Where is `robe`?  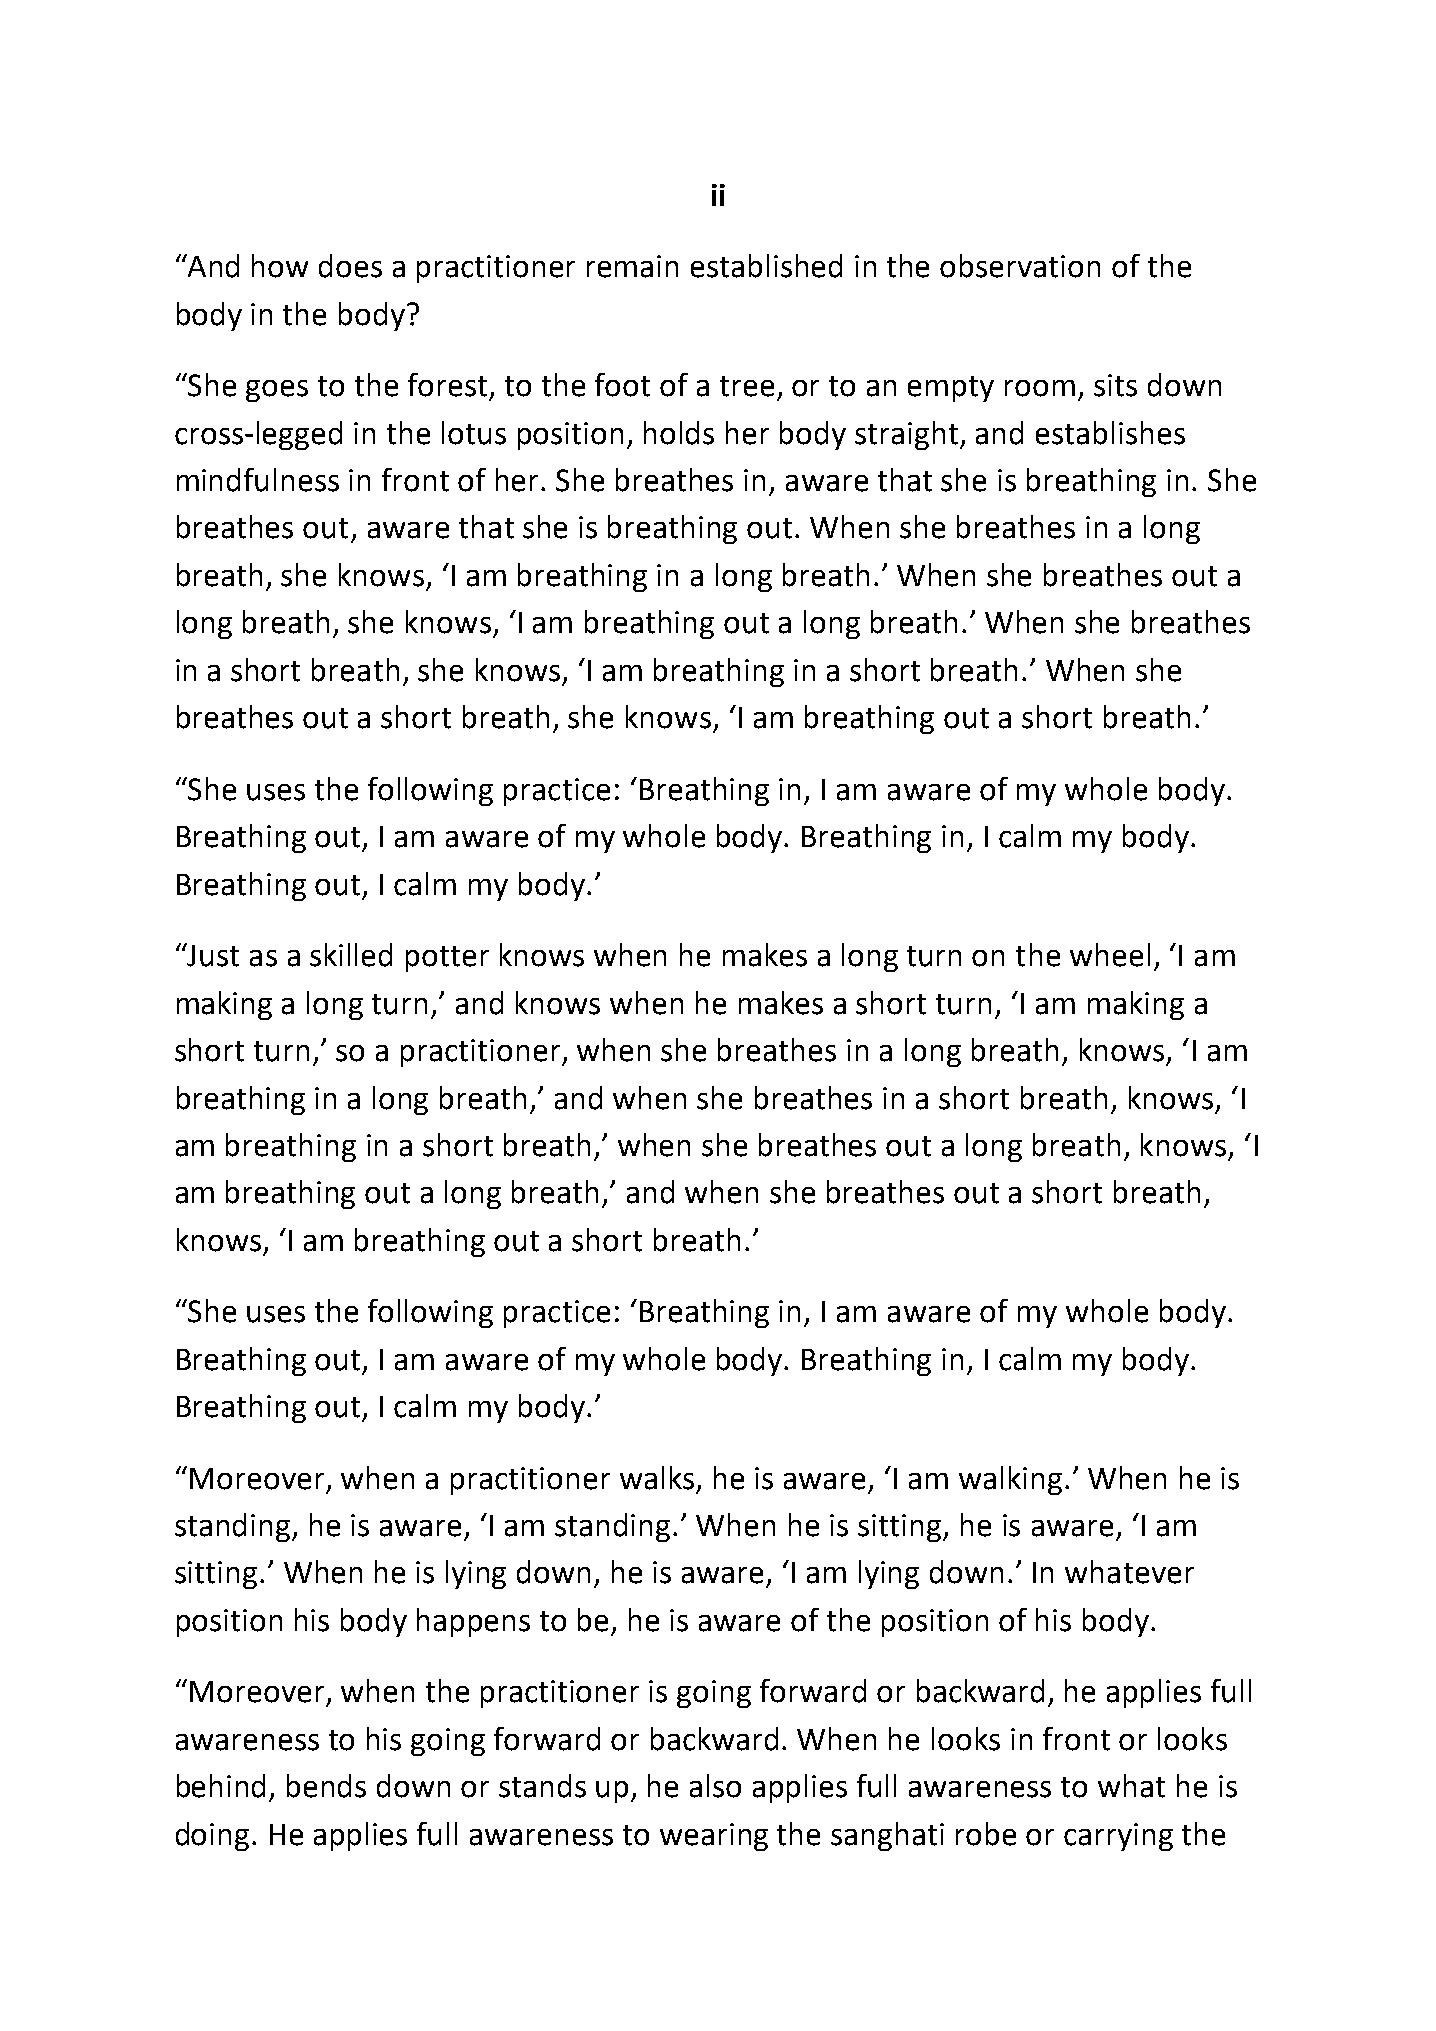
robe is located at coordinates (986, 1834).
